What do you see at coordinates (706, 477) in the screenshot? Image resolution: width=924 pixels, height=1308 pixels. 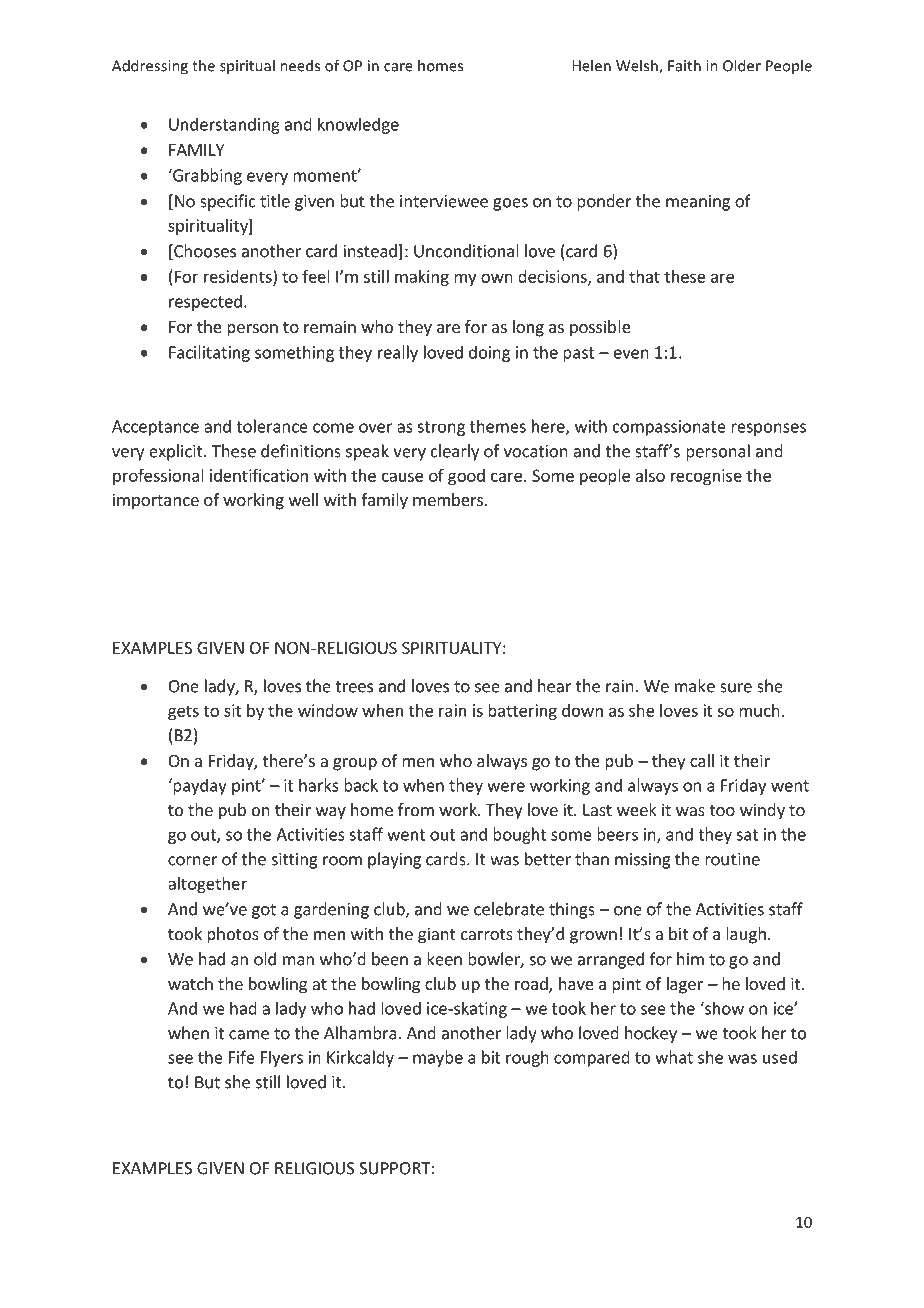 I see `recognise` at bounding box center [706, 477].
